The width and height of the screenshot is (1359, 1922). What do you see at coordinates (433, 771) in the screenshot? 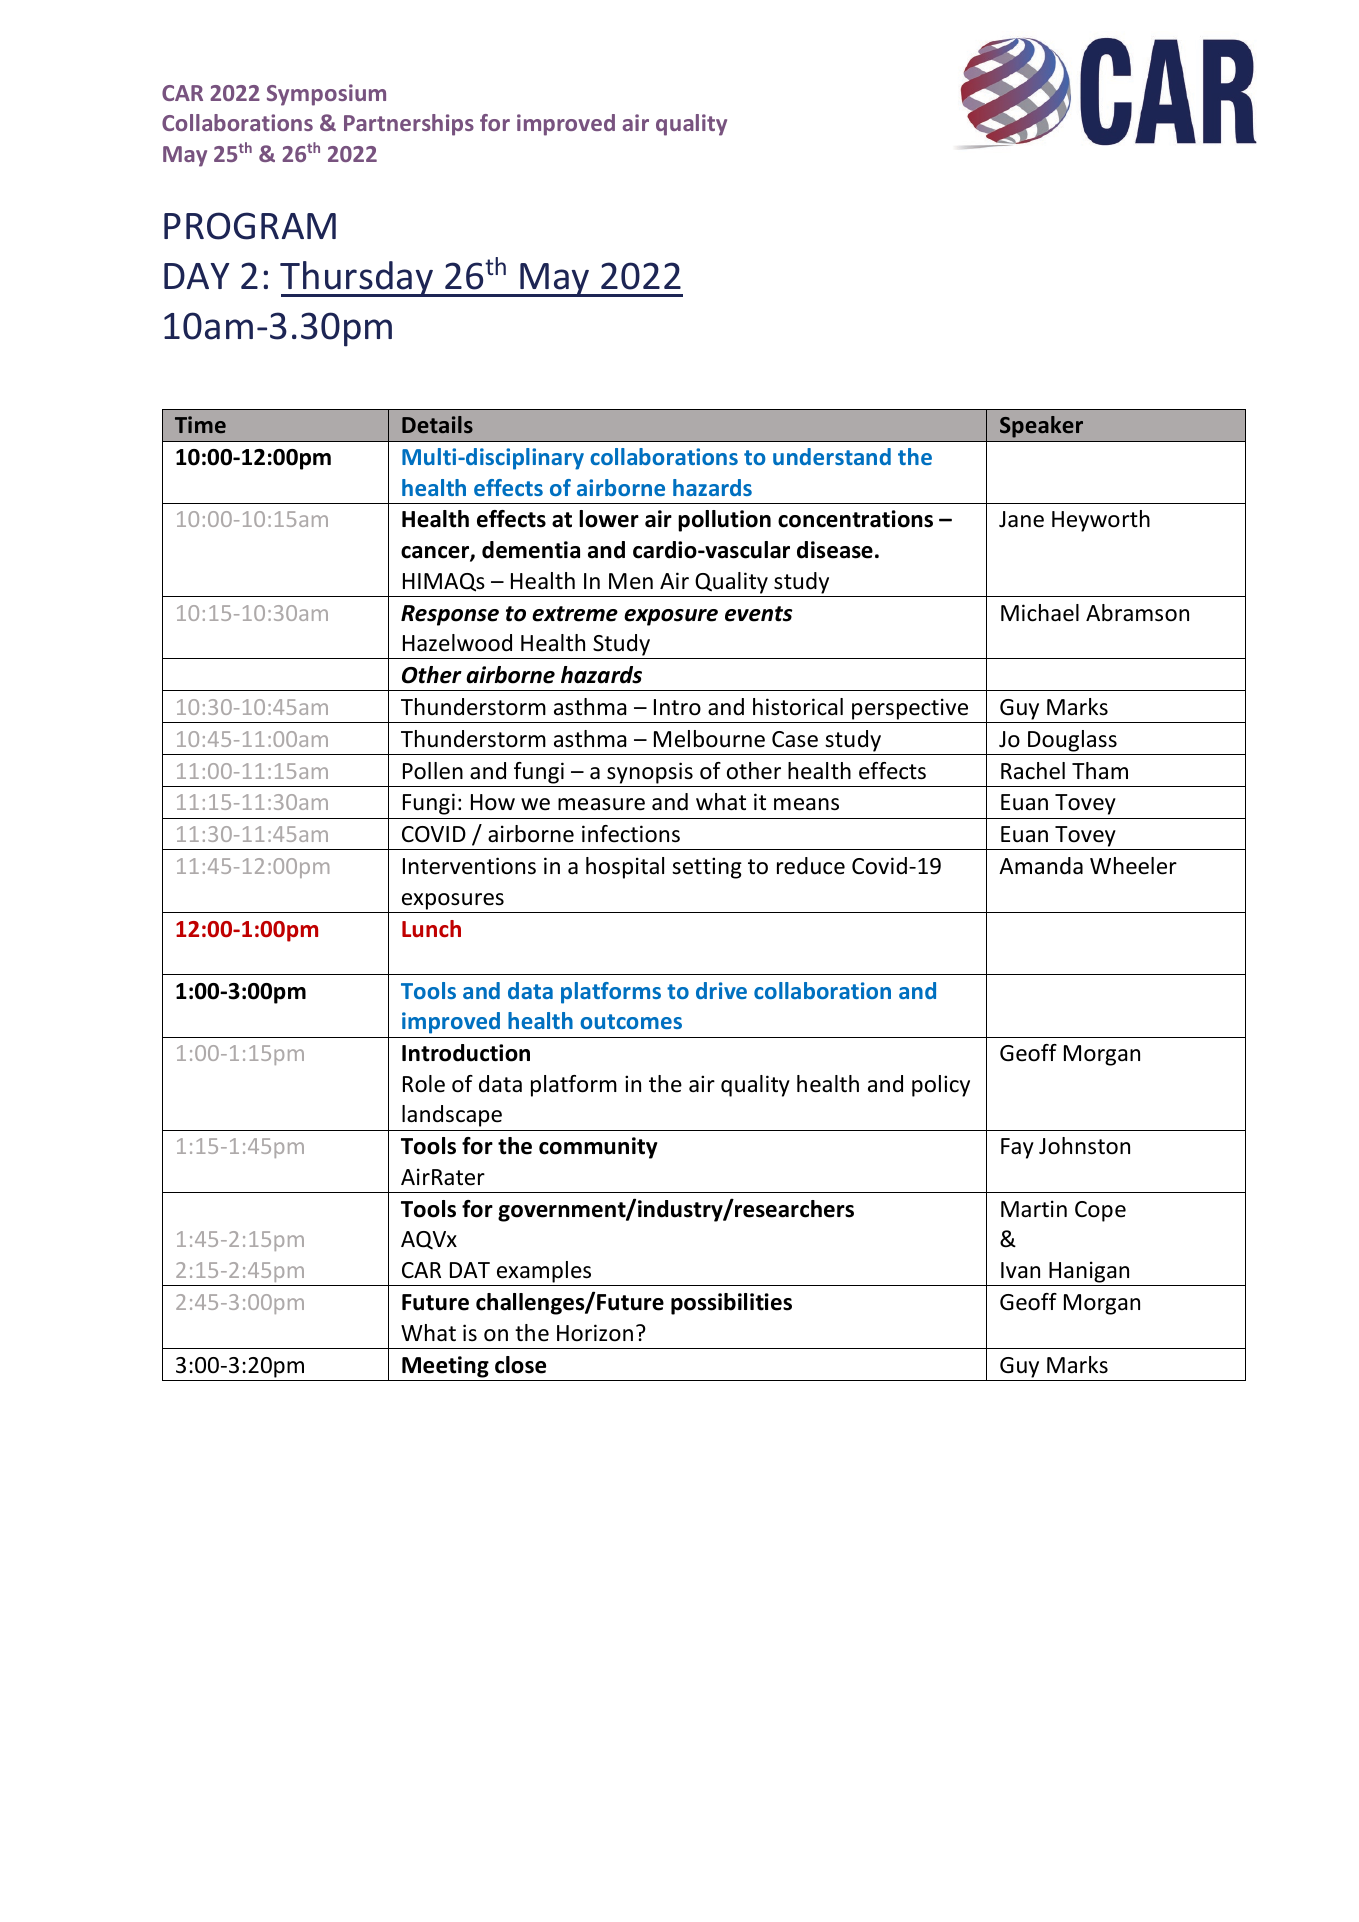
I see `Pollen` at bounding box center [433, 771].
